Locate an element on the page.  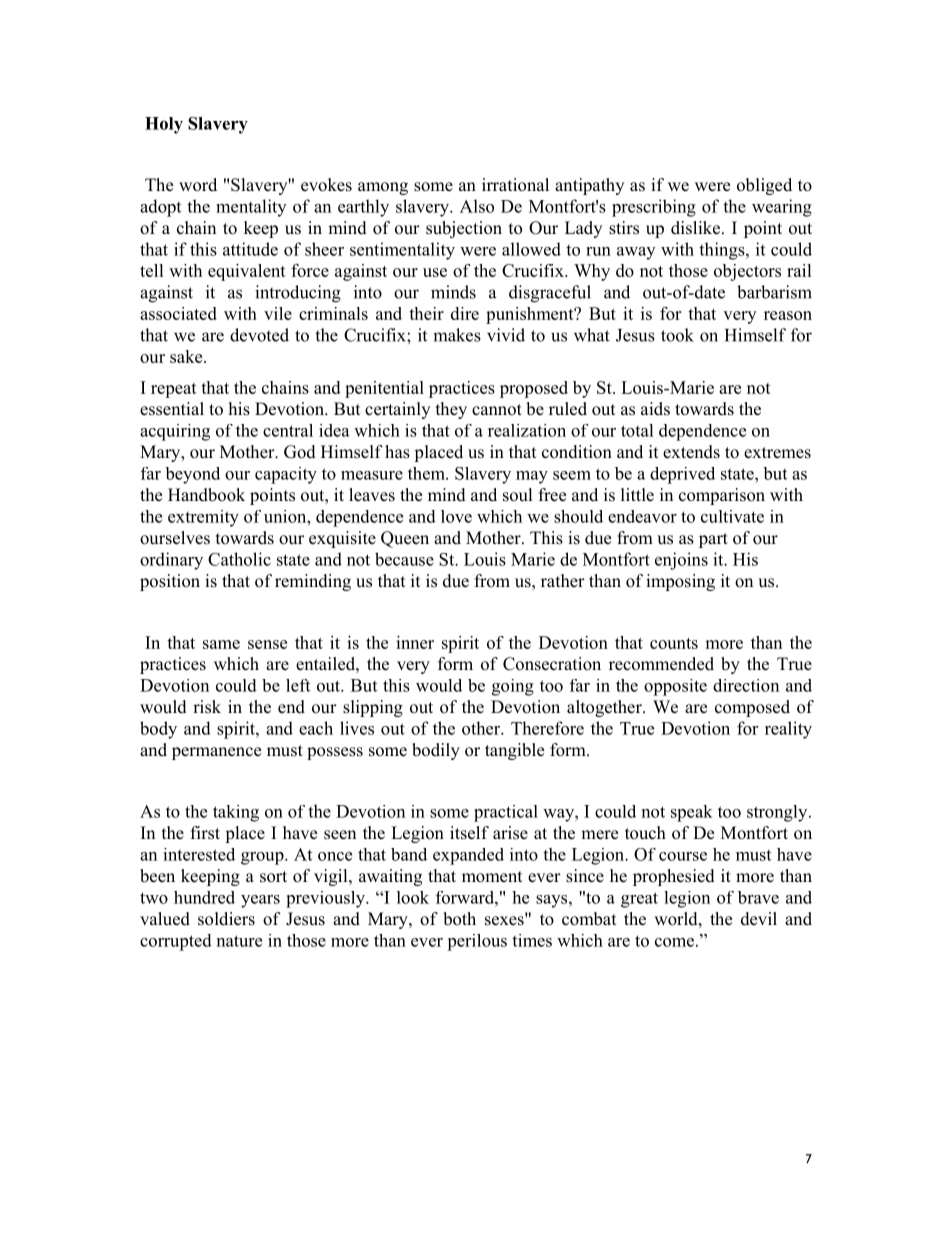
going is located at coordinates (513, 687).
